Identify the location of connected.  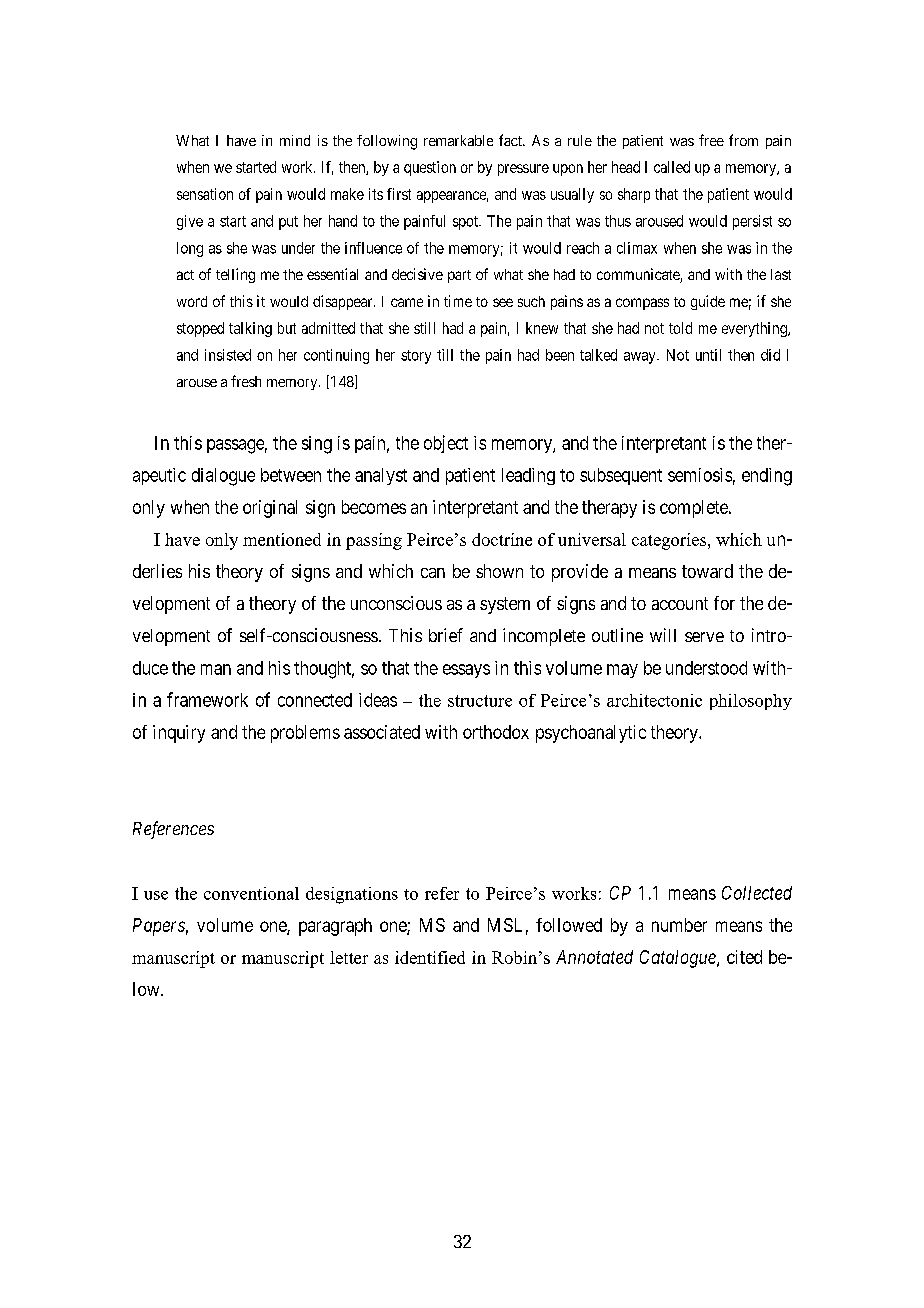
(315, 700).
